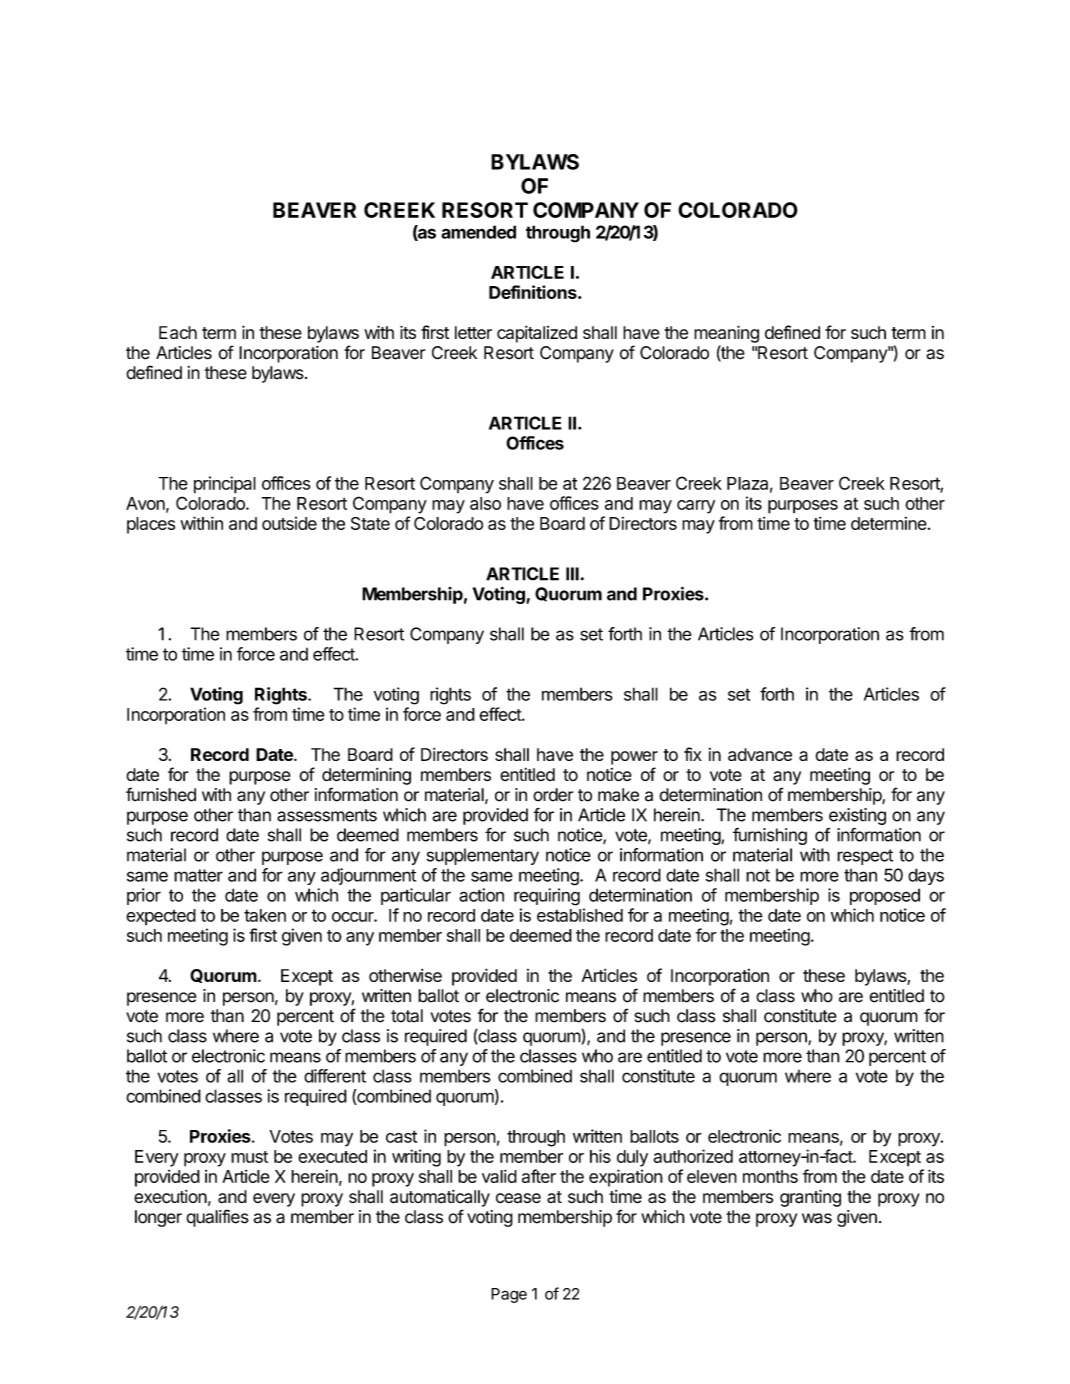 This document has width=1070, height=1384. Describe the element at coordinates (217, 1218) in the document. I see `qualifies` at that location.
